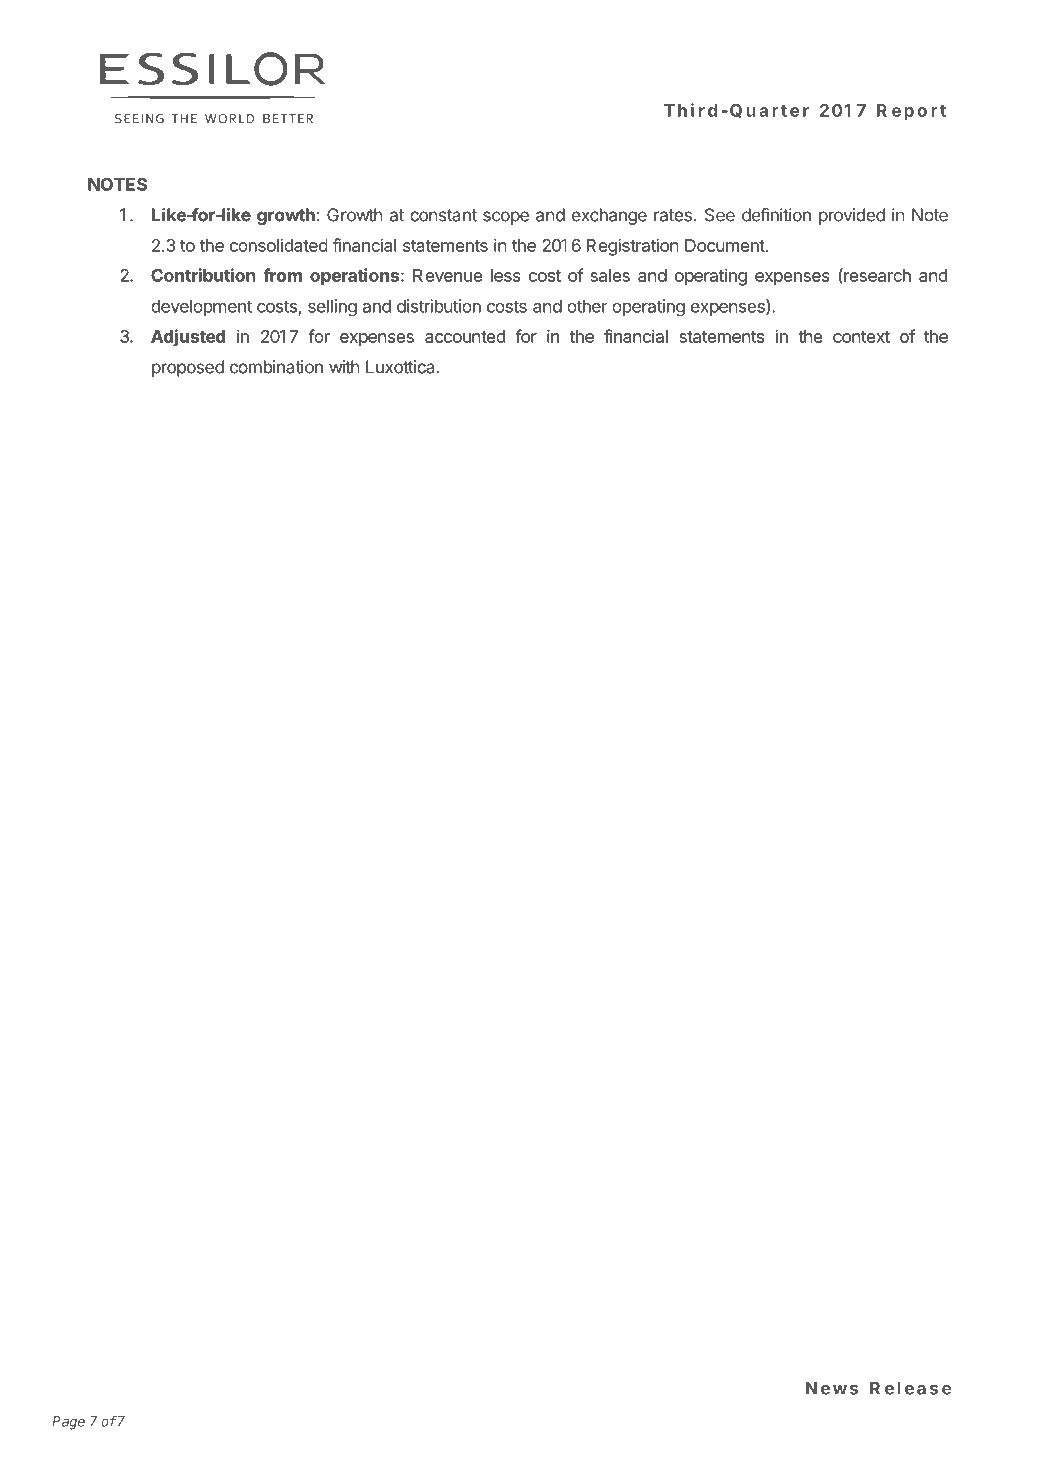  I want to click on context, so click(861, 337).
